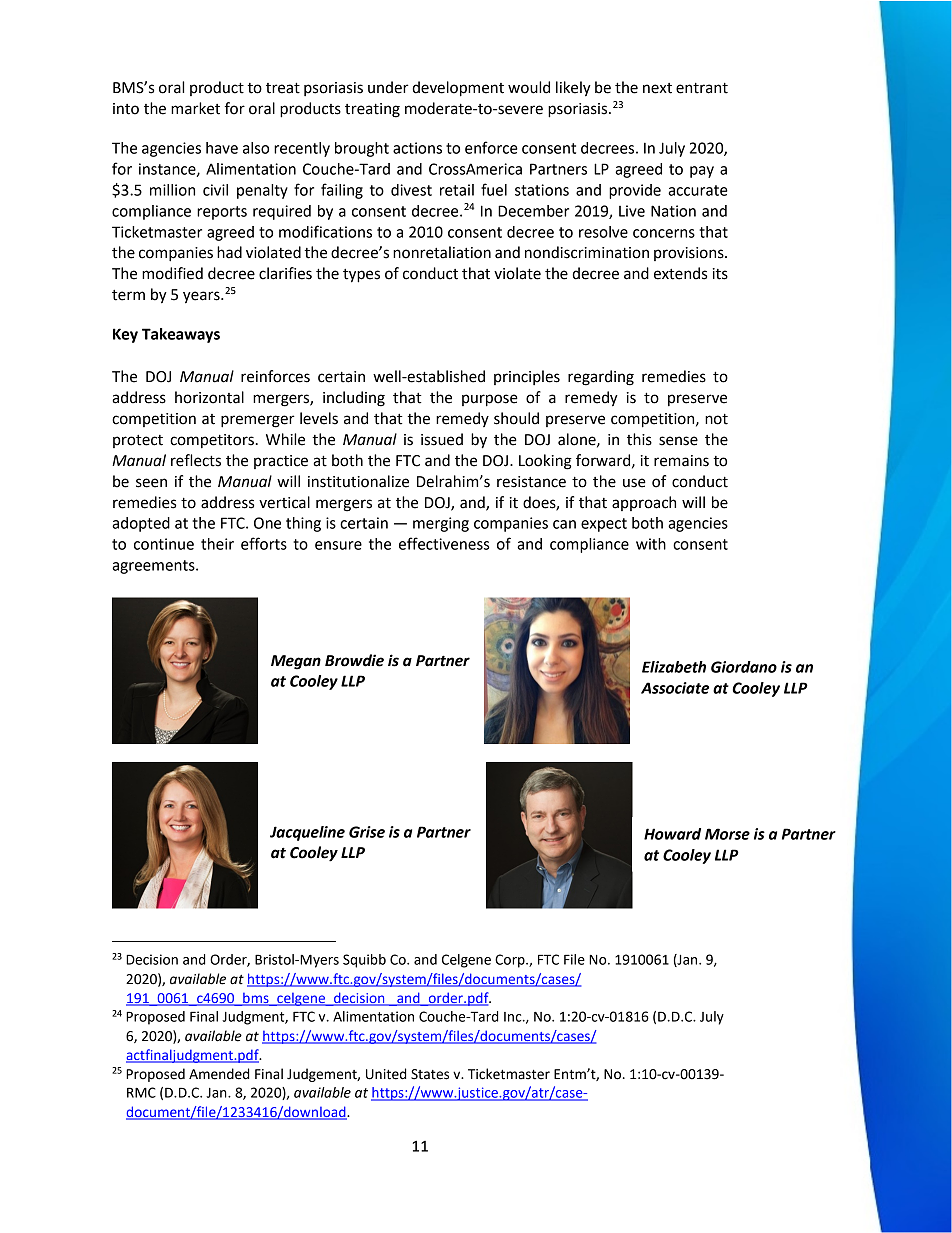 The height and width of the document is (1233, 952). What do you see at coordinates (195, 108) in the document?
I see `market` at bounding box center [195, 108].
